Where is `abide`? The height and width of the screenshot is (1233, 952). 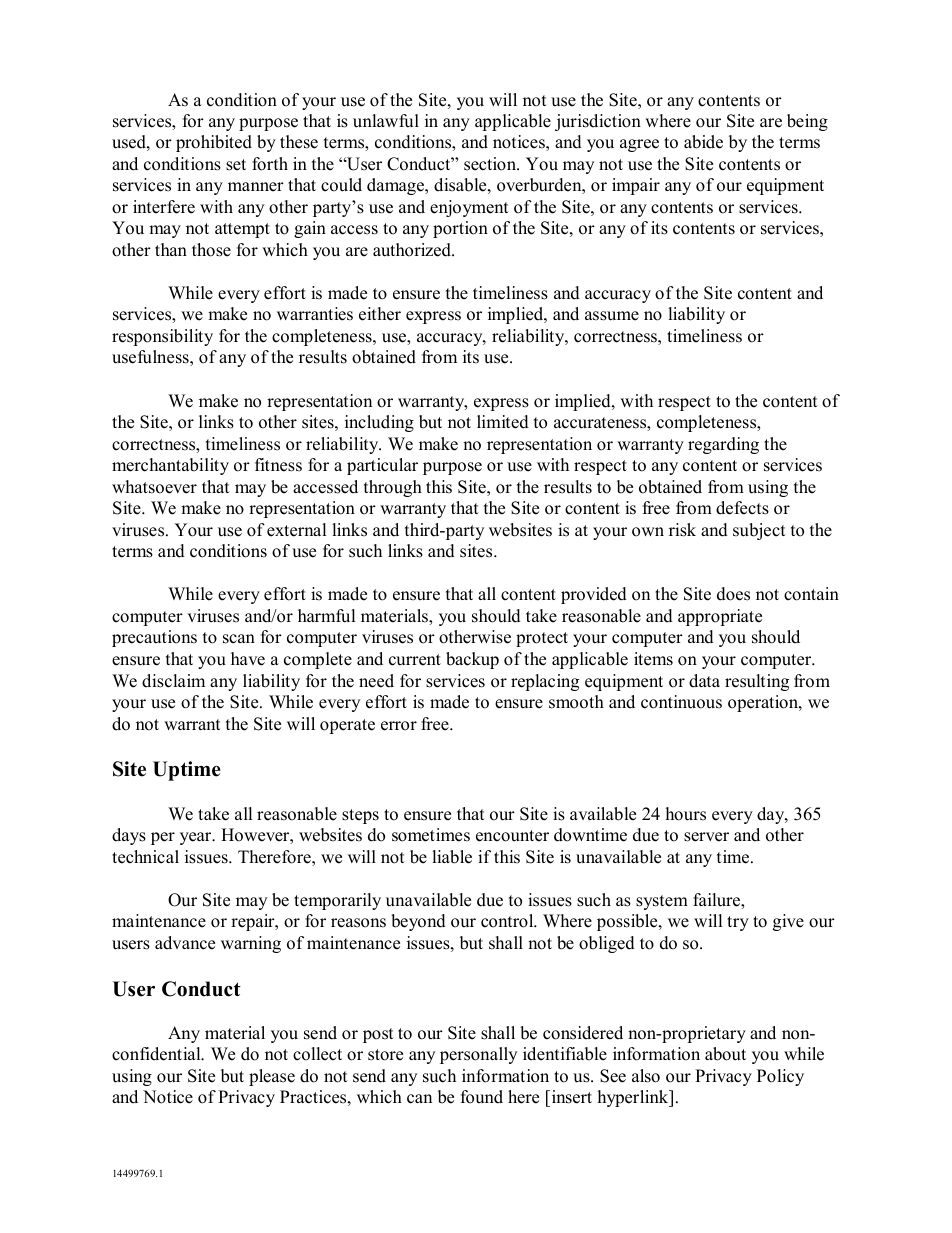 abide is located at coordinates (703, 142).
